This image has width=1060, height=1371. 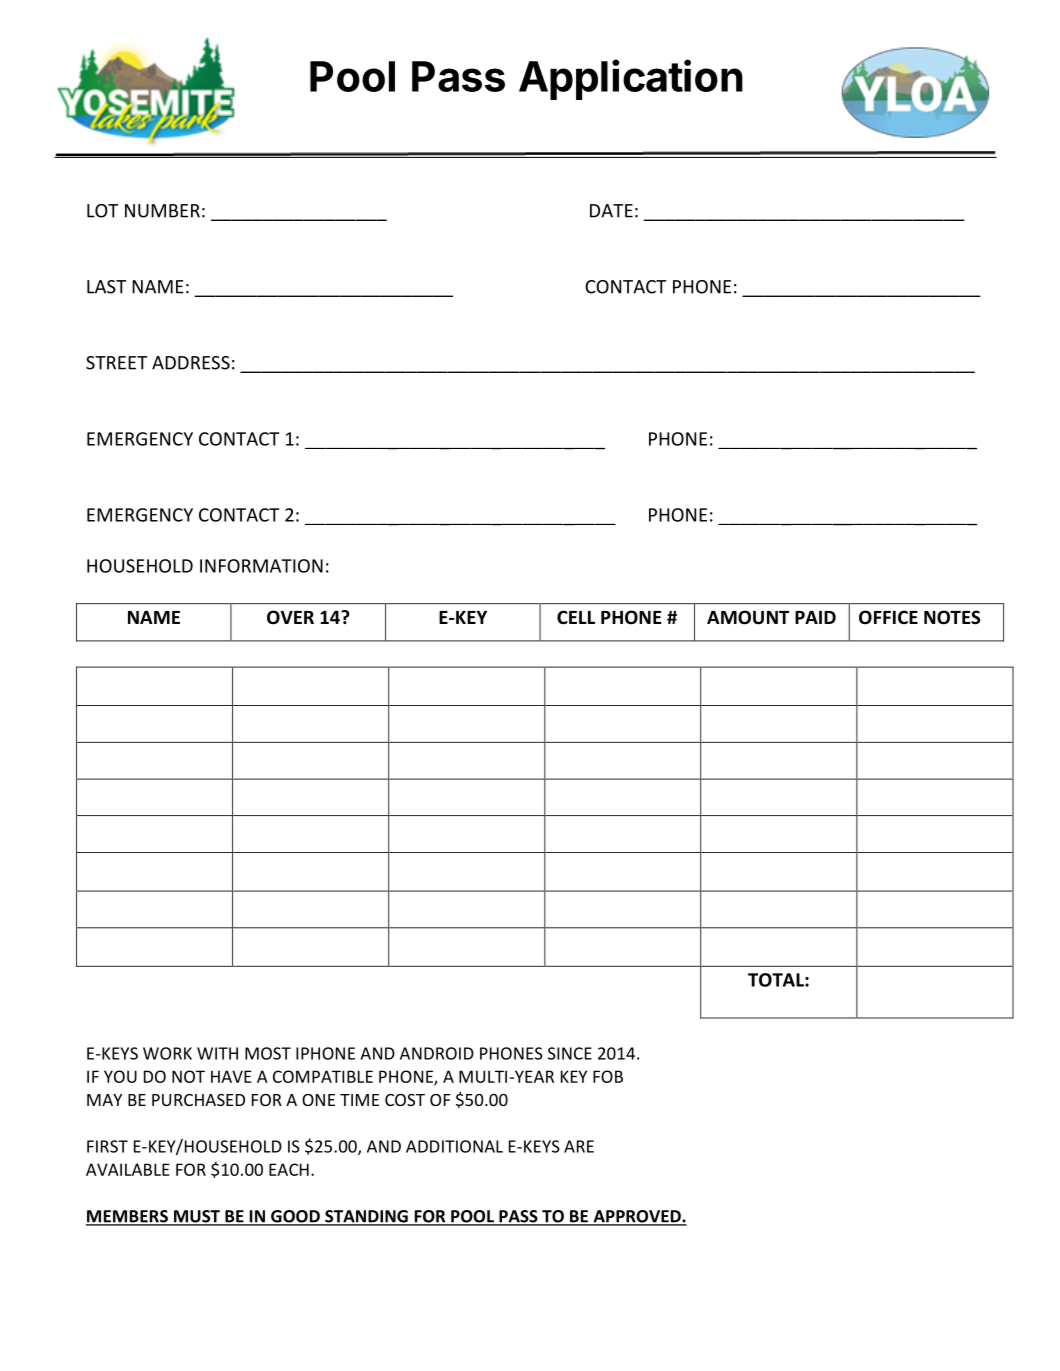 I want to click on NUMBER, so click(x=162, y=211).
